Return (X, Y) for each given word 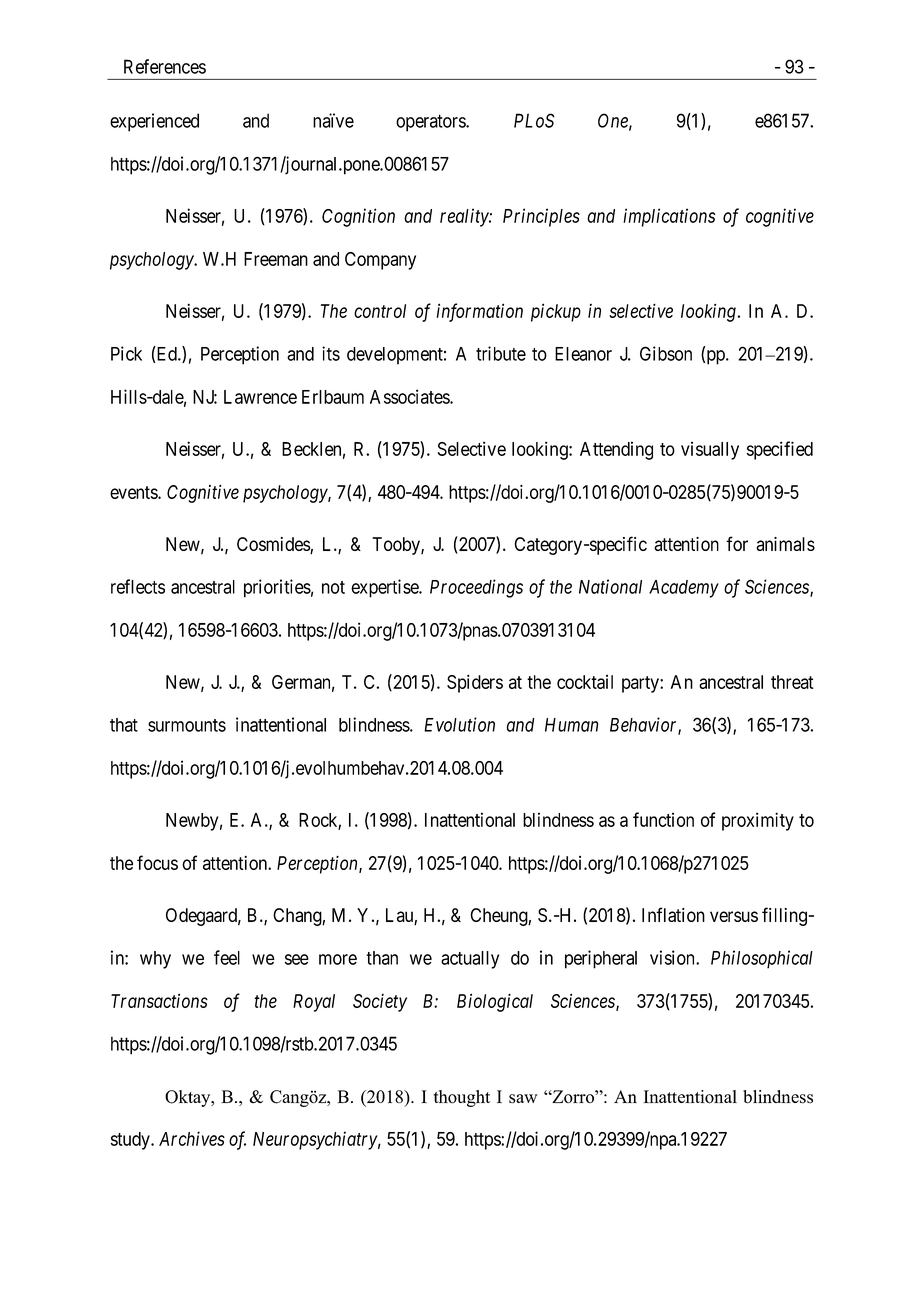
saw (523, 1098)
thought (462, 1098)
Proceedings (476, 588)
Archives (192, 1138)
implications (669, 217)
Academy (684, 589)
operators (431, 123)
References (165, 66)
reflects (138, 586)
